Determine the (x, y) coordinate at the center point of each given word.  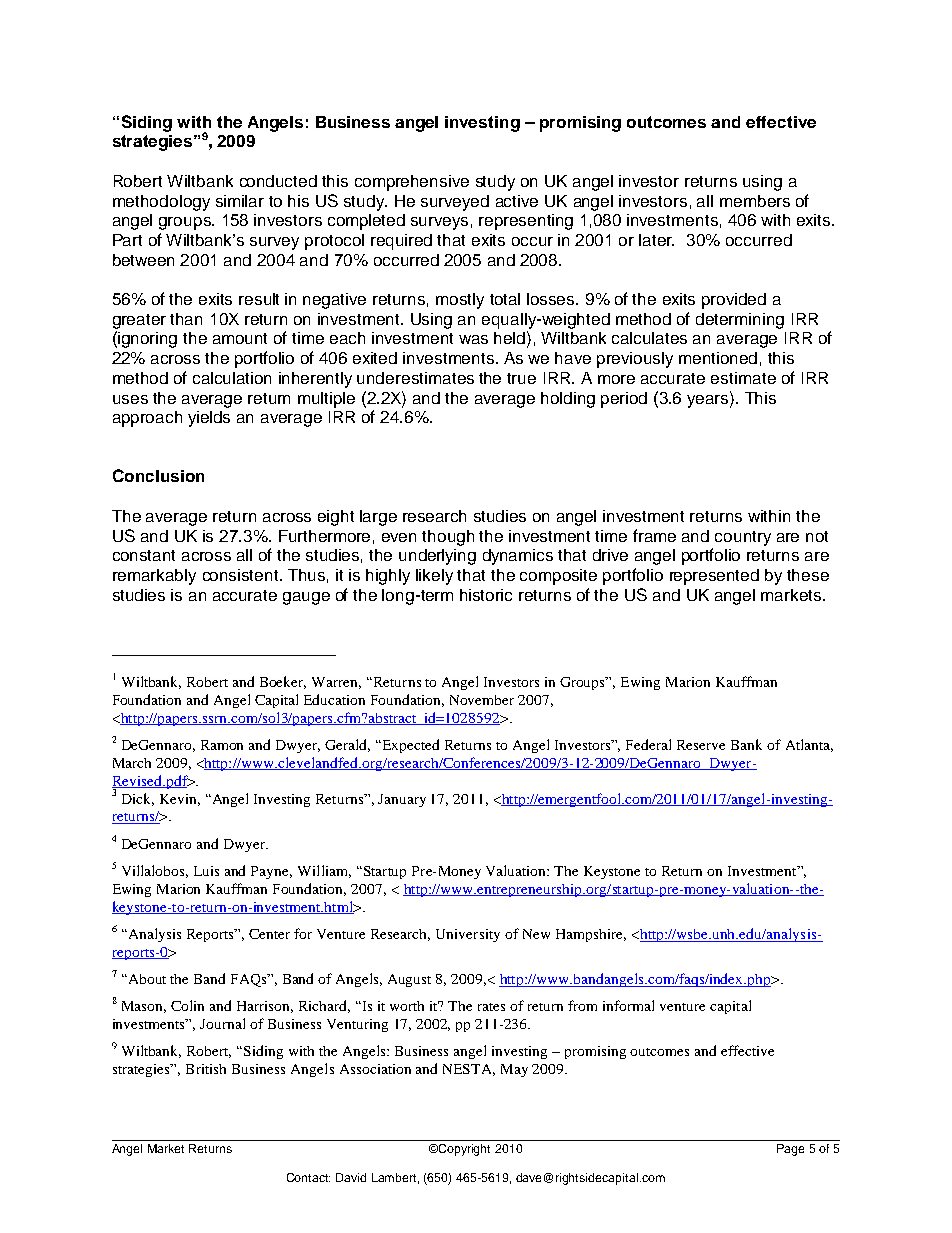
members (755, 201)
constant (144, 555)
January (402, 800)
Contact (308, 1177)
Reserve (701, 745)
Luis (206, 871)
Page (790, 1150)
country (743, 538)
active (517, 201)
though (448, 538)
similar (240, 201)
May (514, 1070)
